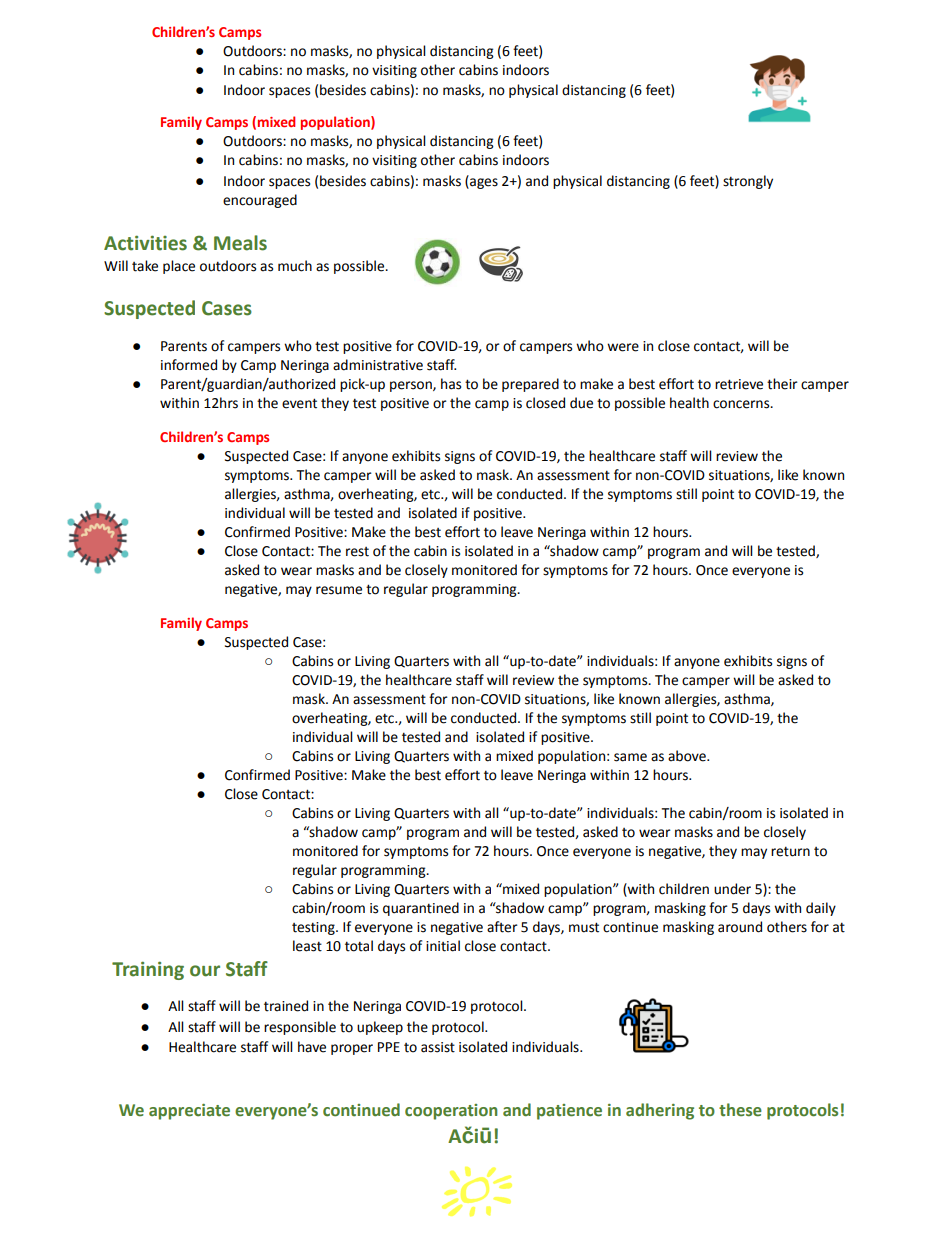 The image size is (952, 1233). What do you see at coordinates (451, 1112) in the screenshot?
I see `cooperation` at bounding box center [451, 1112].
